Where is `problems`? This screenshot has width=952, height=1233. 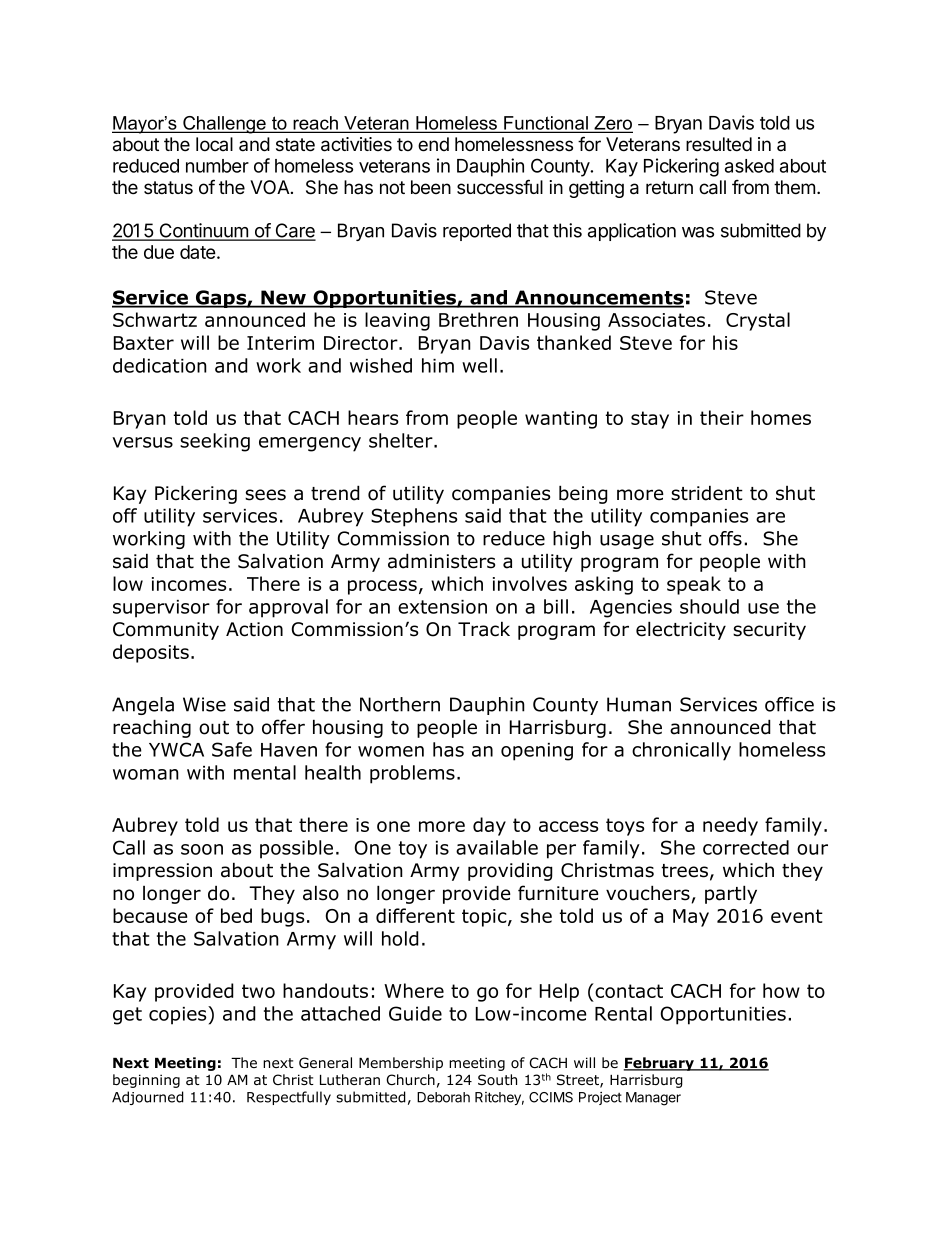 problems is located at coordinates (412, 774).
